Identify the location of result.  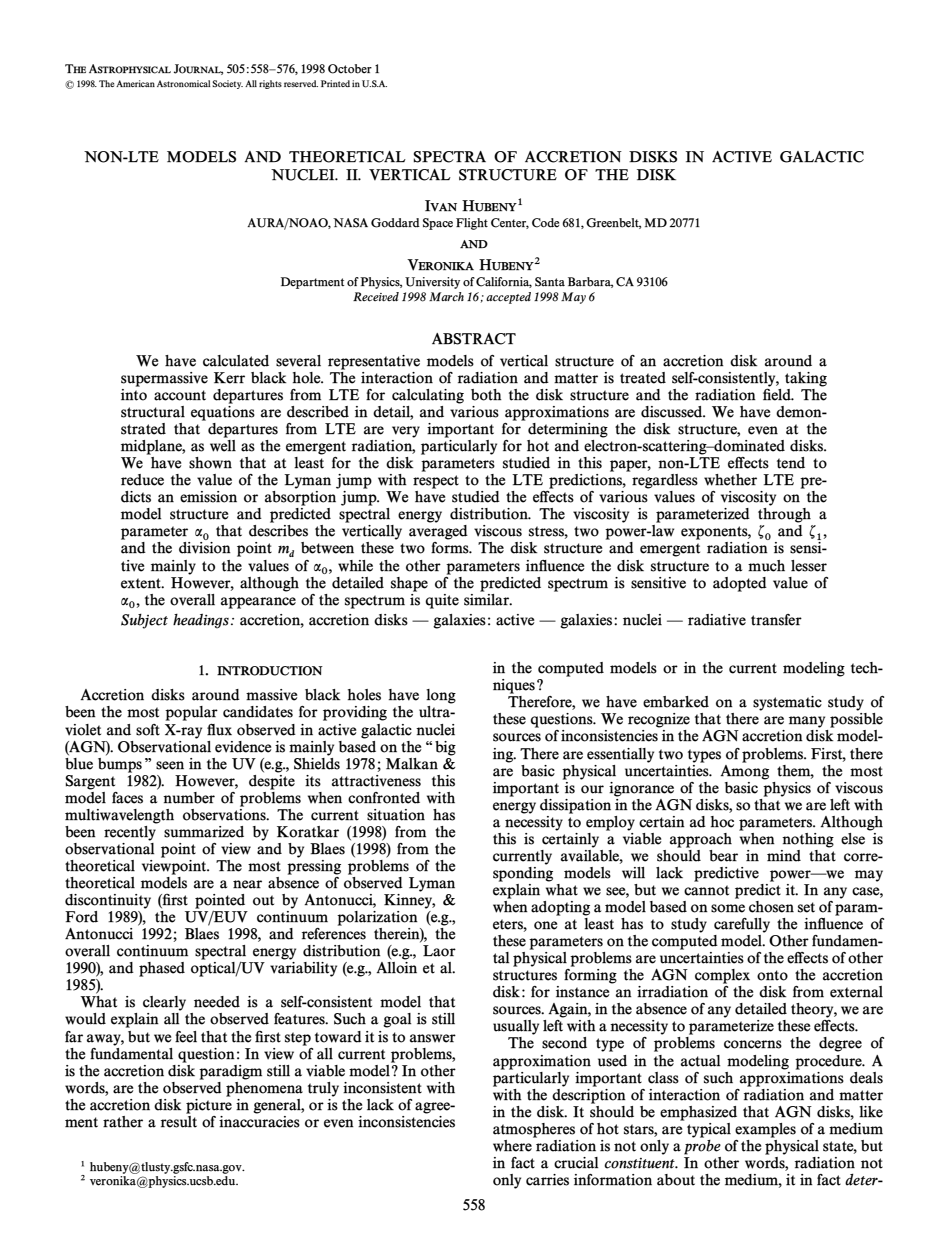
(179, 1120).
